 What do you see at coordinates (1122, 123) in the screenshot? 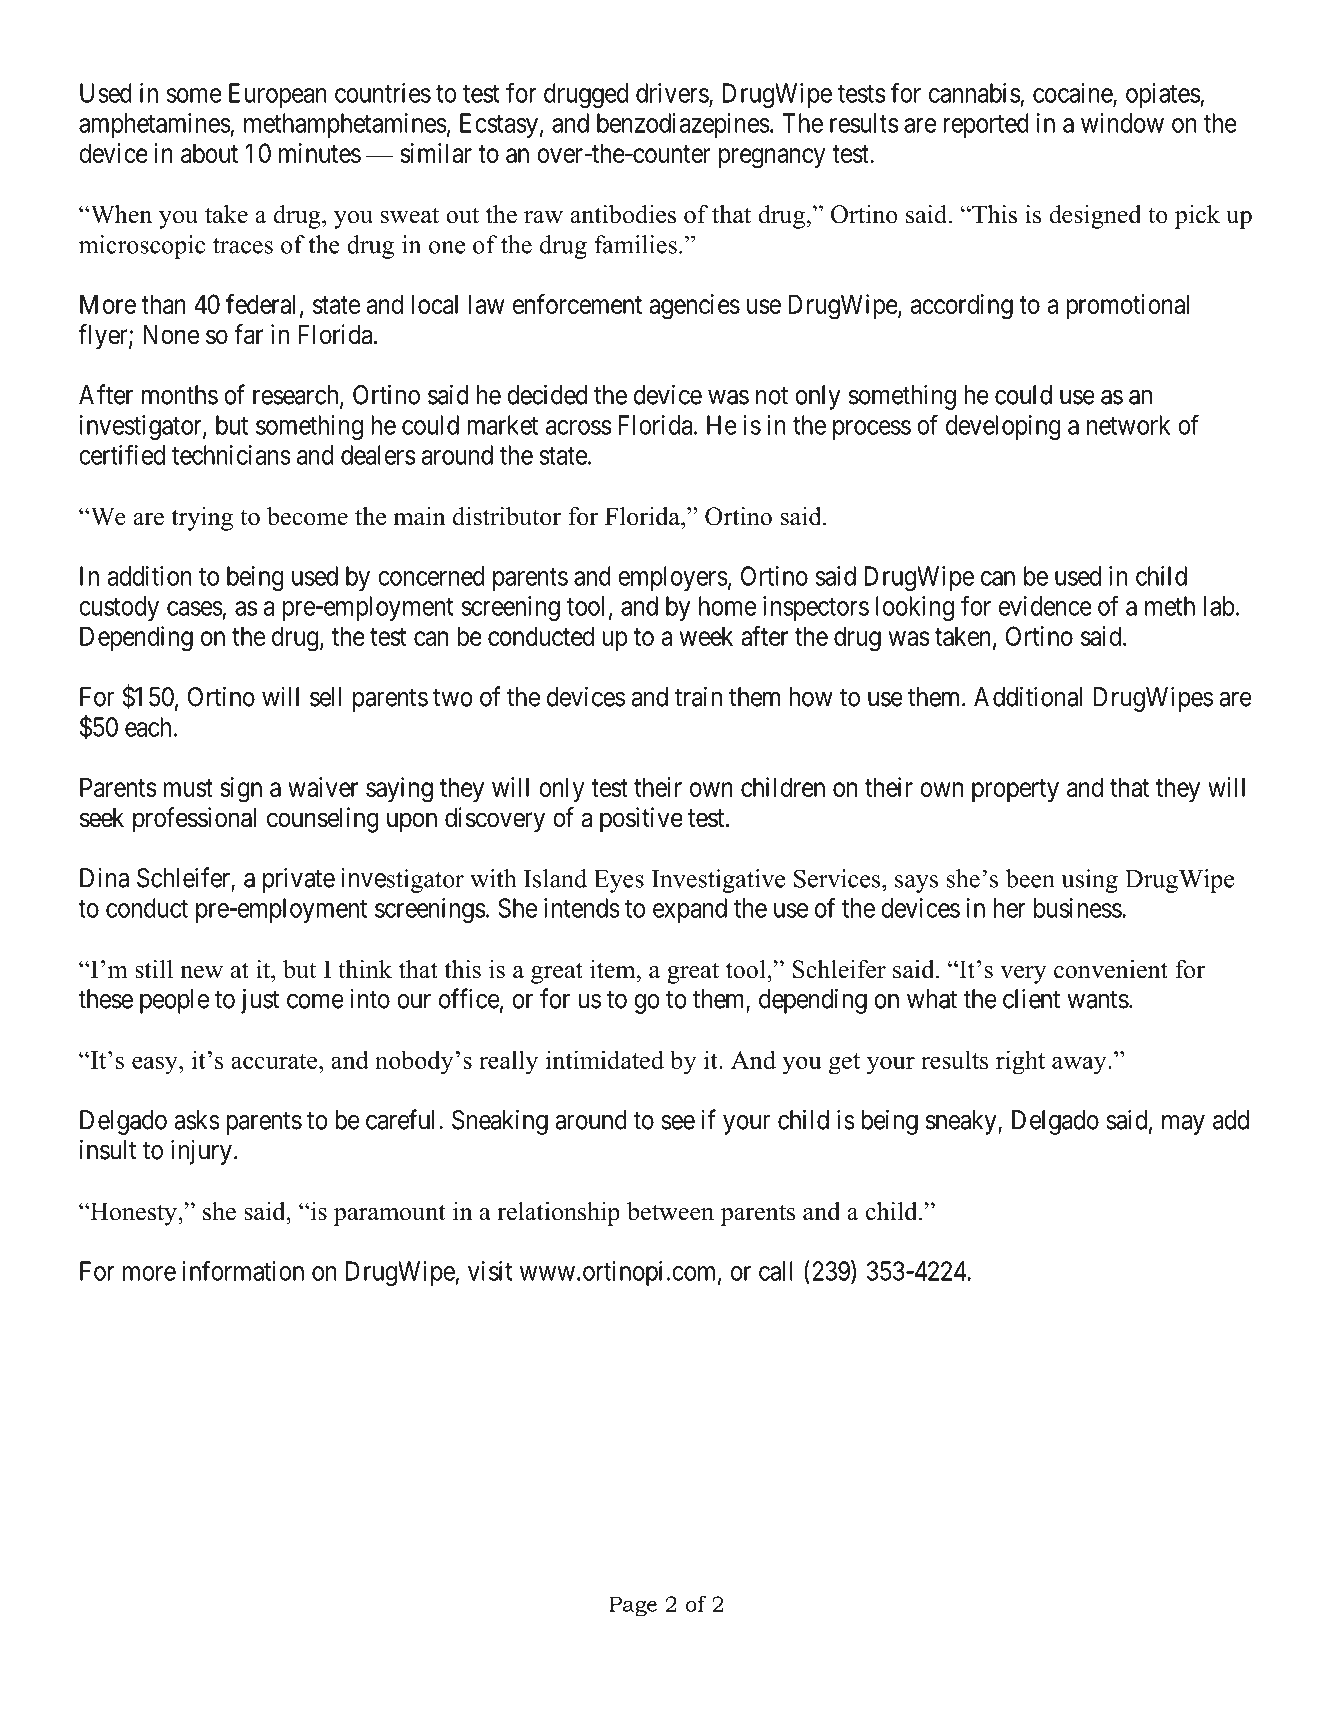
I see `window` at bounding box center [1122, 123].
